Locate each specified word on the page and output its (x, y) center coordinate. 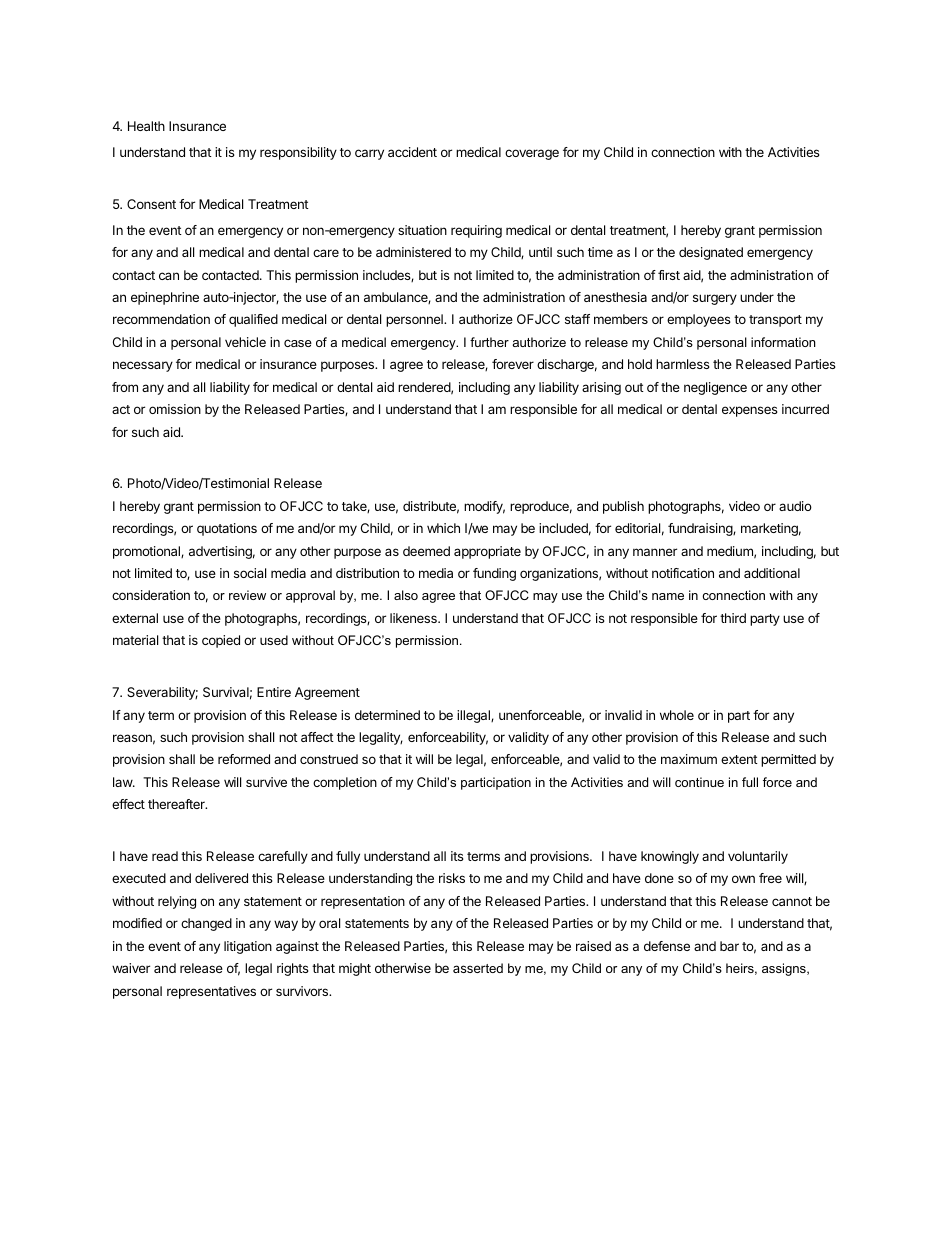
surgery (715, 299)
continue (699, 782)
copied (221, 641)
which (443, 528)
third (733, 618)
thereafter (177, 804)
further (489, 342)
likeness (414, 618)
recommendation (161, 319)
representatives (211, 992)
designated (711, 253)
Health (146, 126)
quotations (227, 529)
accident (412, 152)
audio (795, 506)
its (457, 856)
